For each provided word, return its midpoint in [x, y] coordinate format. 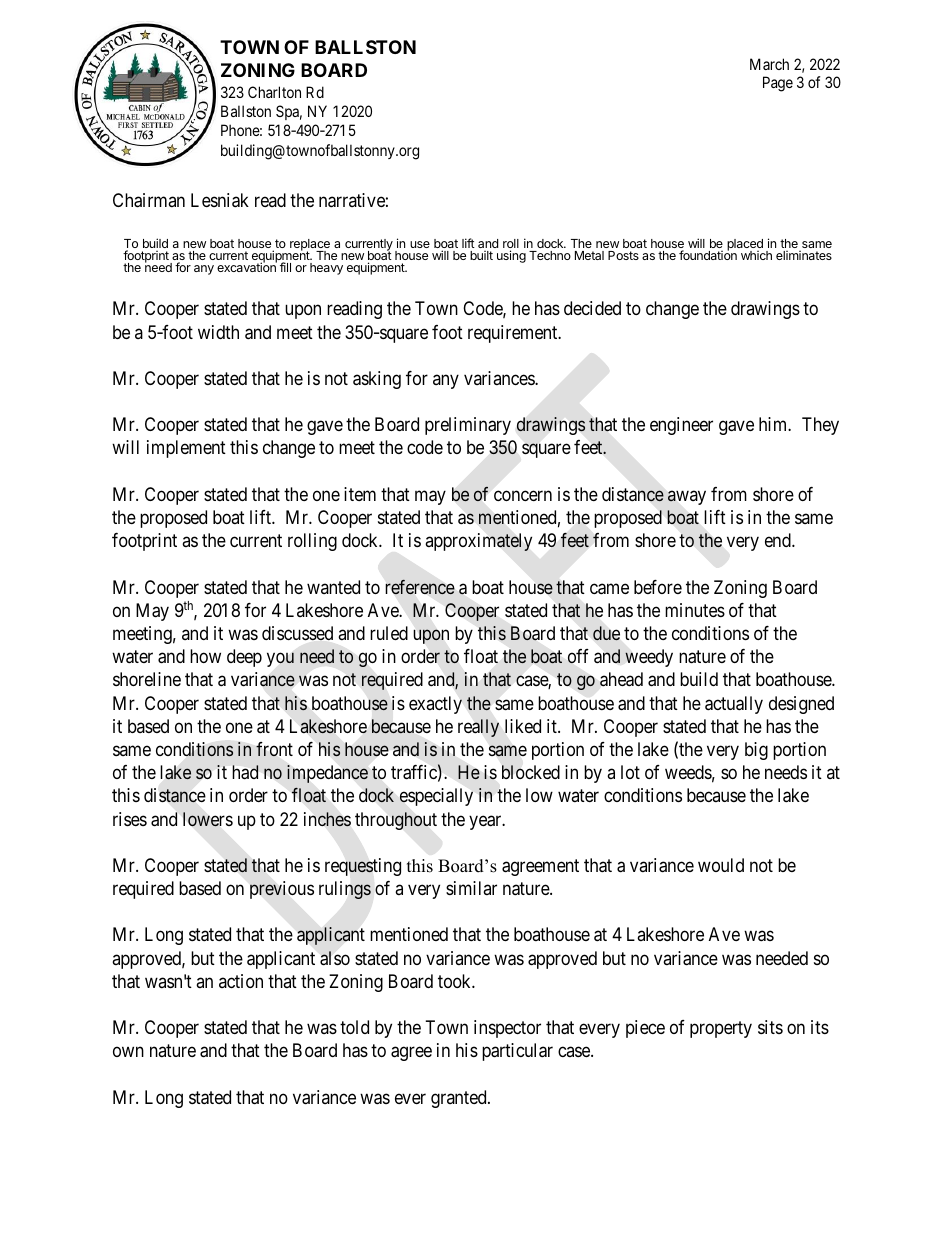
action [241, 981]
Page [778, 84]
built [481, 255]
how [205, 656]
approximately [478, 542]
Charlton [274, 92]
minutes [695, 610]
